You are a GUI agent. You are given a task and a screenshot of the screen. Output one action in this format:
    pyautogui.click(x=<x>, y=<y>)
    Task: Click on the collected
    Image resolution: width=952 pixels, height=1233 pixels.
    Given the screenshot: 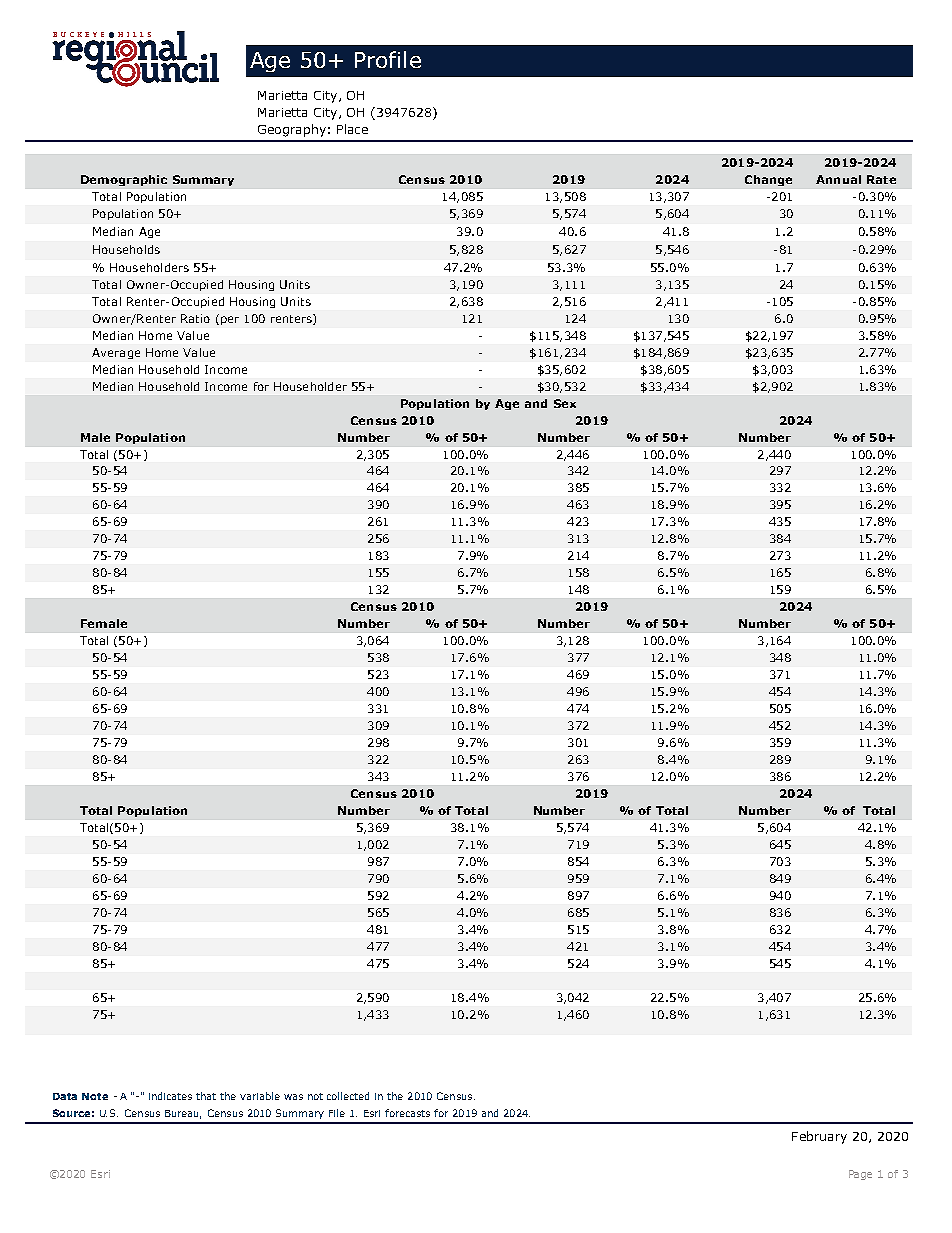 What is the action you would take?
    pyautogui.click(x=348, y=1096)
